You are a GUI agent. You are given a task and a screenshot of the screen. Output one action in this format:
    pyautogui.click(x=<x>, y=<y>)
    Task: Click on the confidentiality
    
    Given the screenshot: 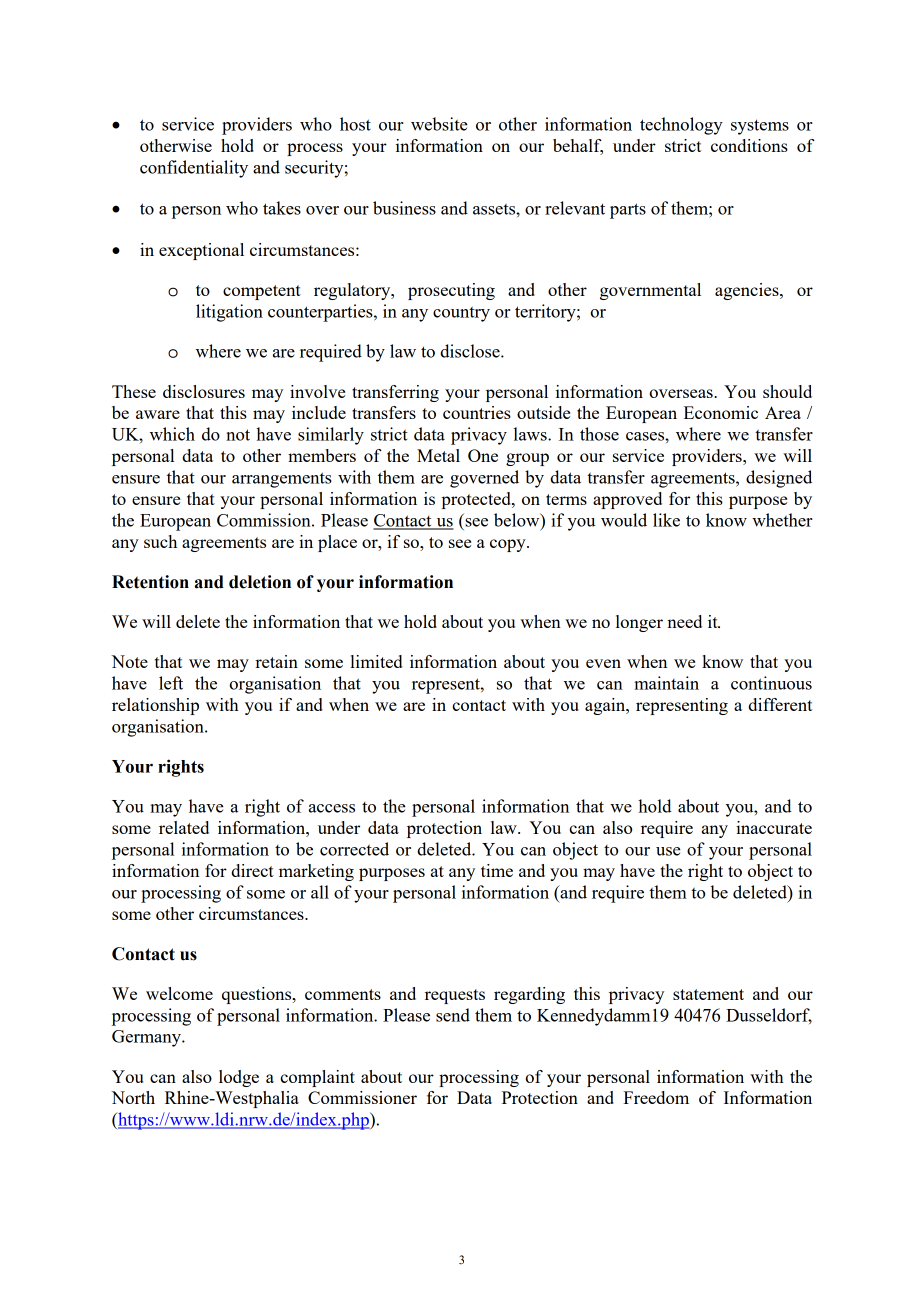 What is the action you would take?
    pyautogui.click(x=194, y=169)
